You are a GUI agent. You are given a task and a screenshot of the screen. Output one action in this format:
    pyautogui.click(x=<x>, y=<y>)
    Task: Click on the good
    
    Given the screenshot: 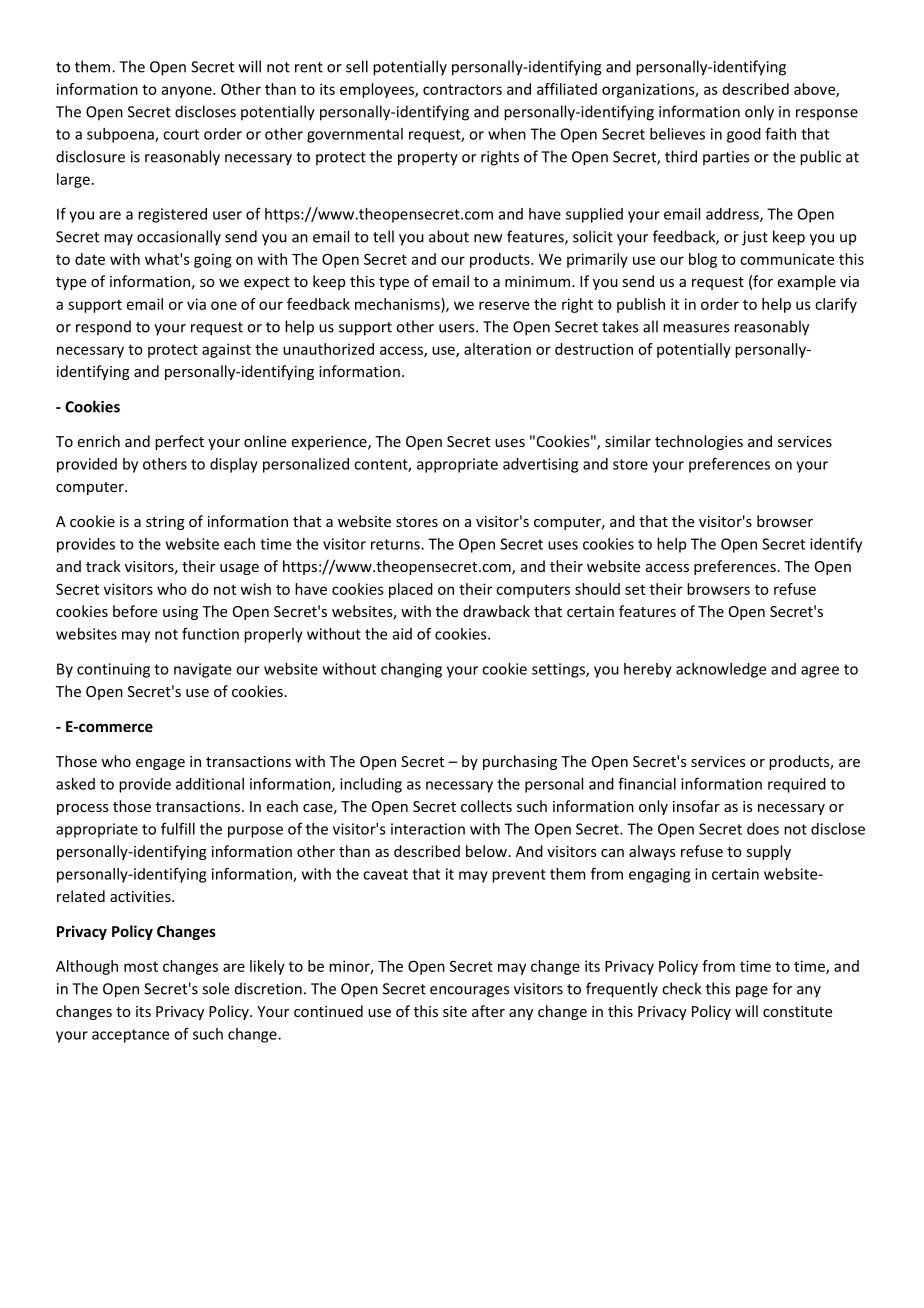 What is the action you would take?
    pyautogui.click(x=744, y=135)
